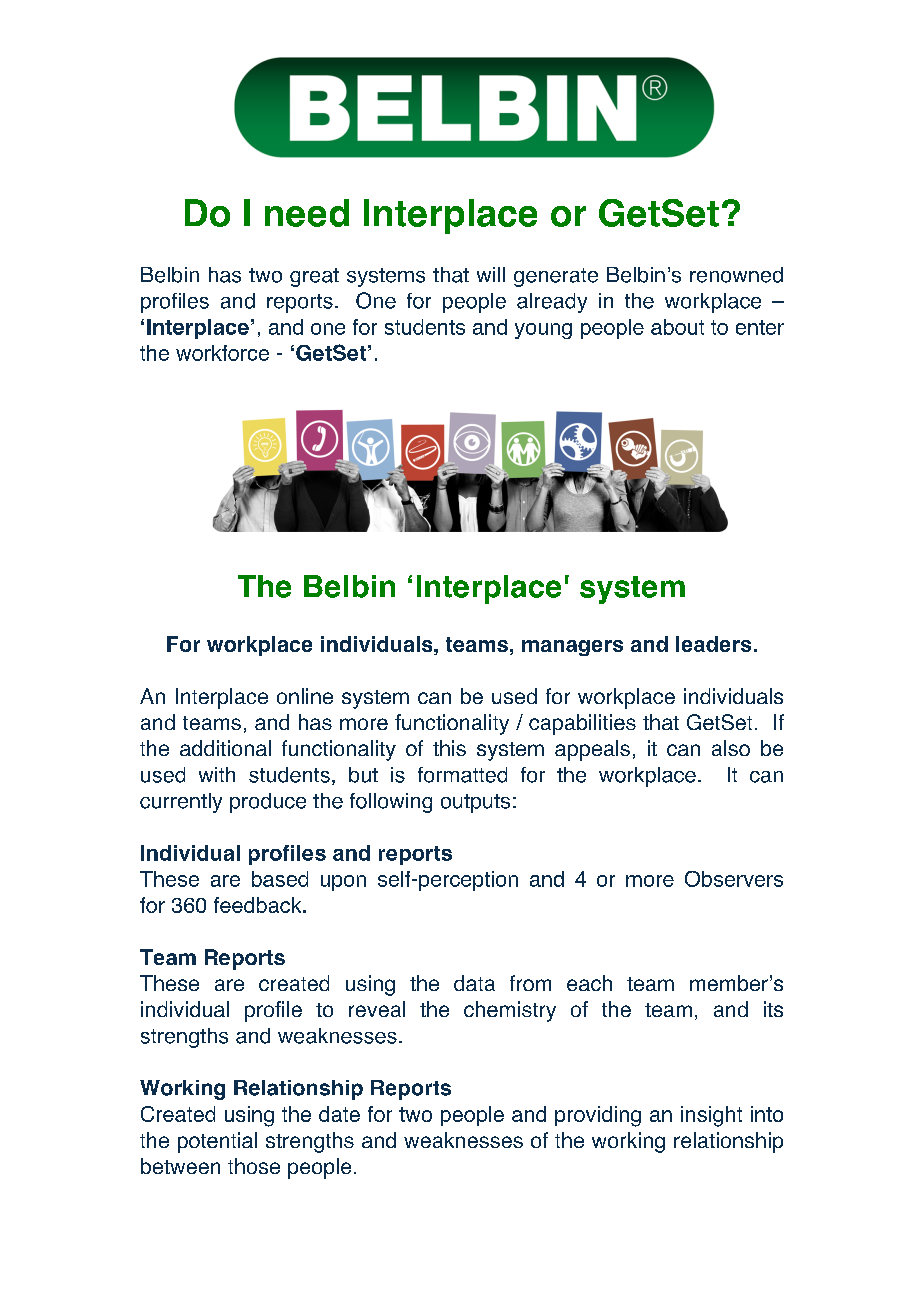 This screenshot has width=924, height=1308. I want to click on renowned, so click(736, 275).
